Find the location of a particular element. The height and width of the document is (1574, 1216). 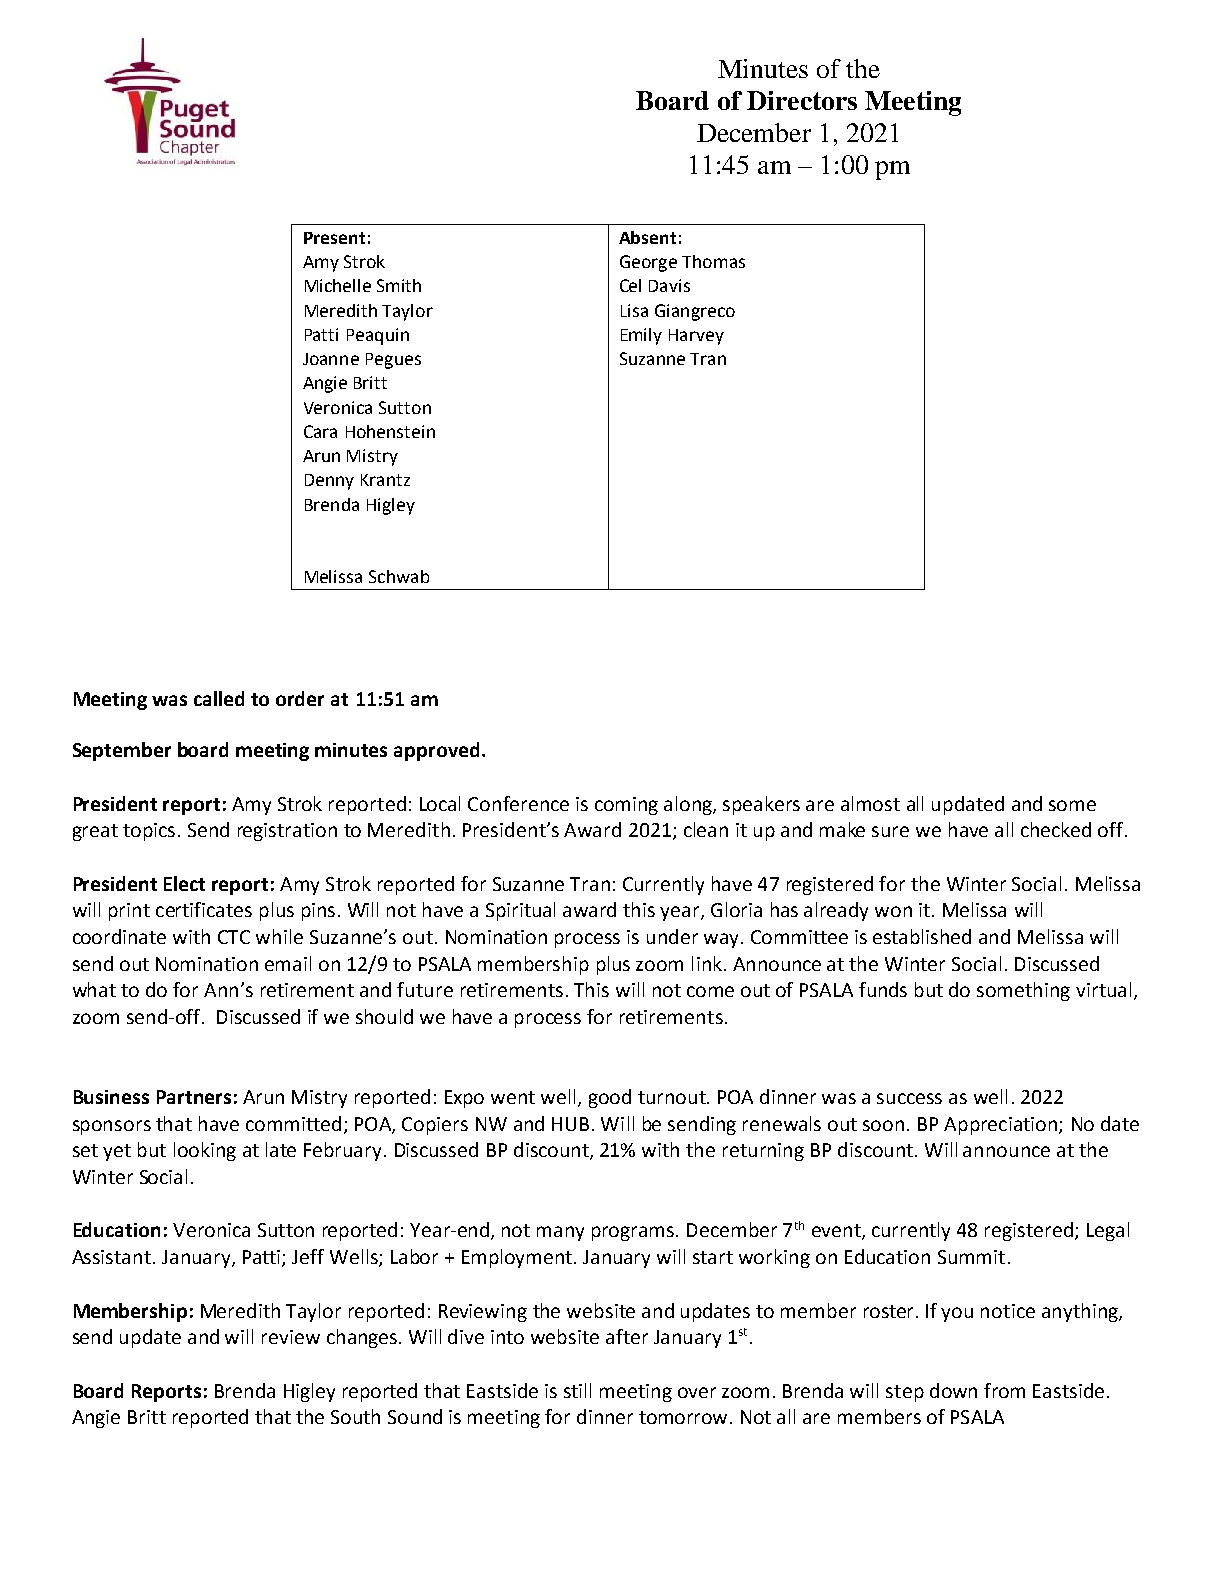

Harvey is located at coordinates (696, 337).
